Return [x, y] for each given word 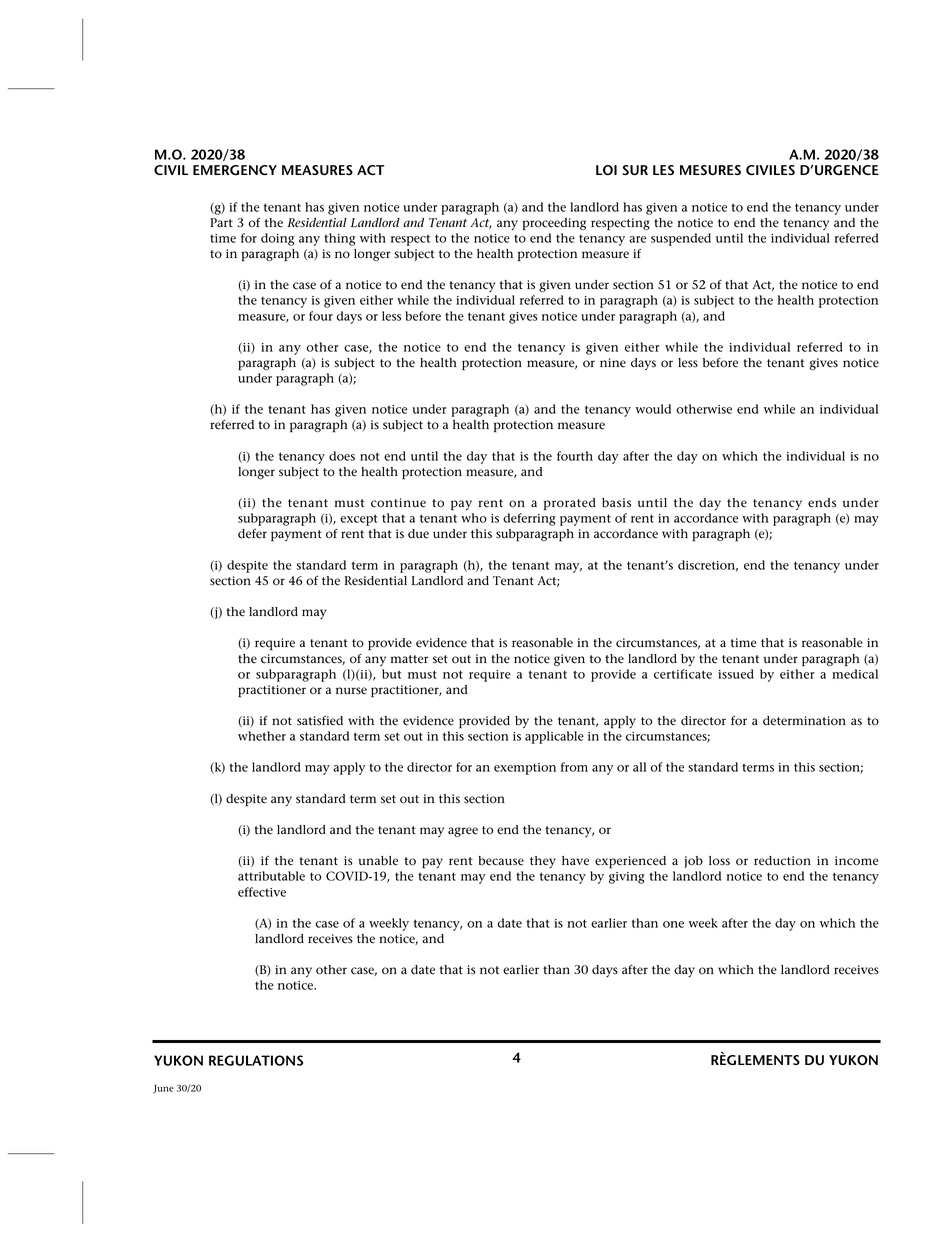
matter [409, 659]
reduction [782, 861]
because [501, 861]
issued [736, 674]
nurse [351, 691]
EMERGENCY [235, 170]
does [342, 456]
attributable [271, 876]
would [653, 409]
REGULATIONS [256, 1060]
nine [613, 363]
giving [627, 878]
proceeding [554, 224]
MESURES [710, 170]
